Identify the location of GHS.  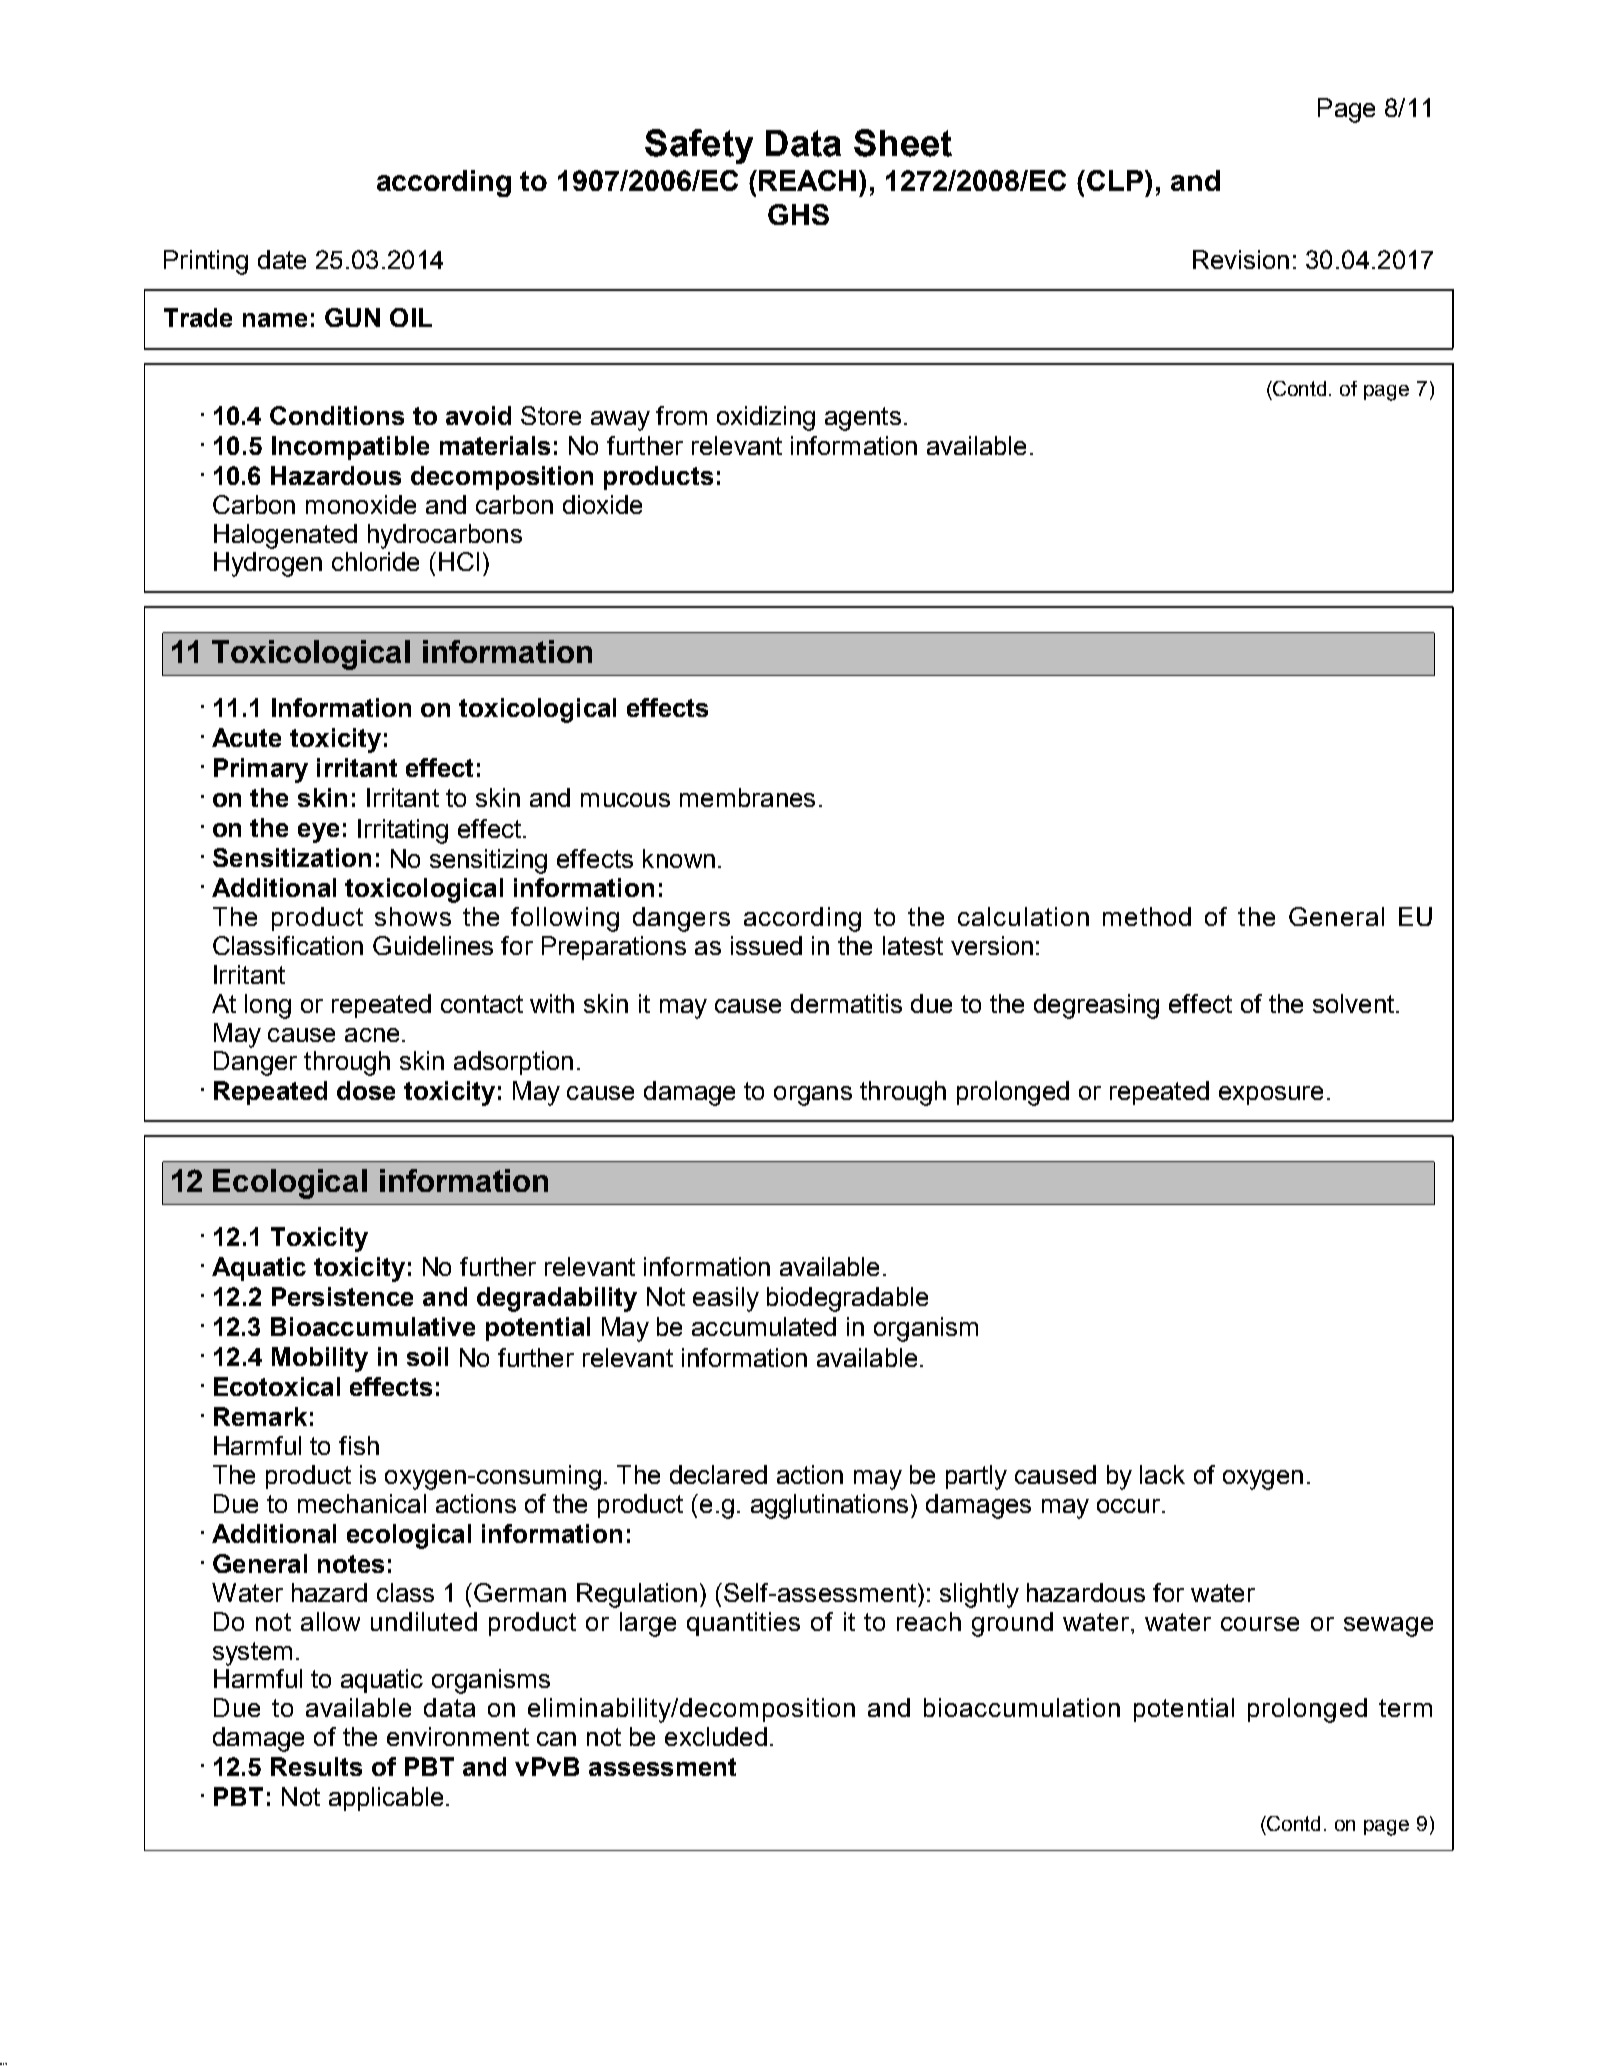
(798, 214).
